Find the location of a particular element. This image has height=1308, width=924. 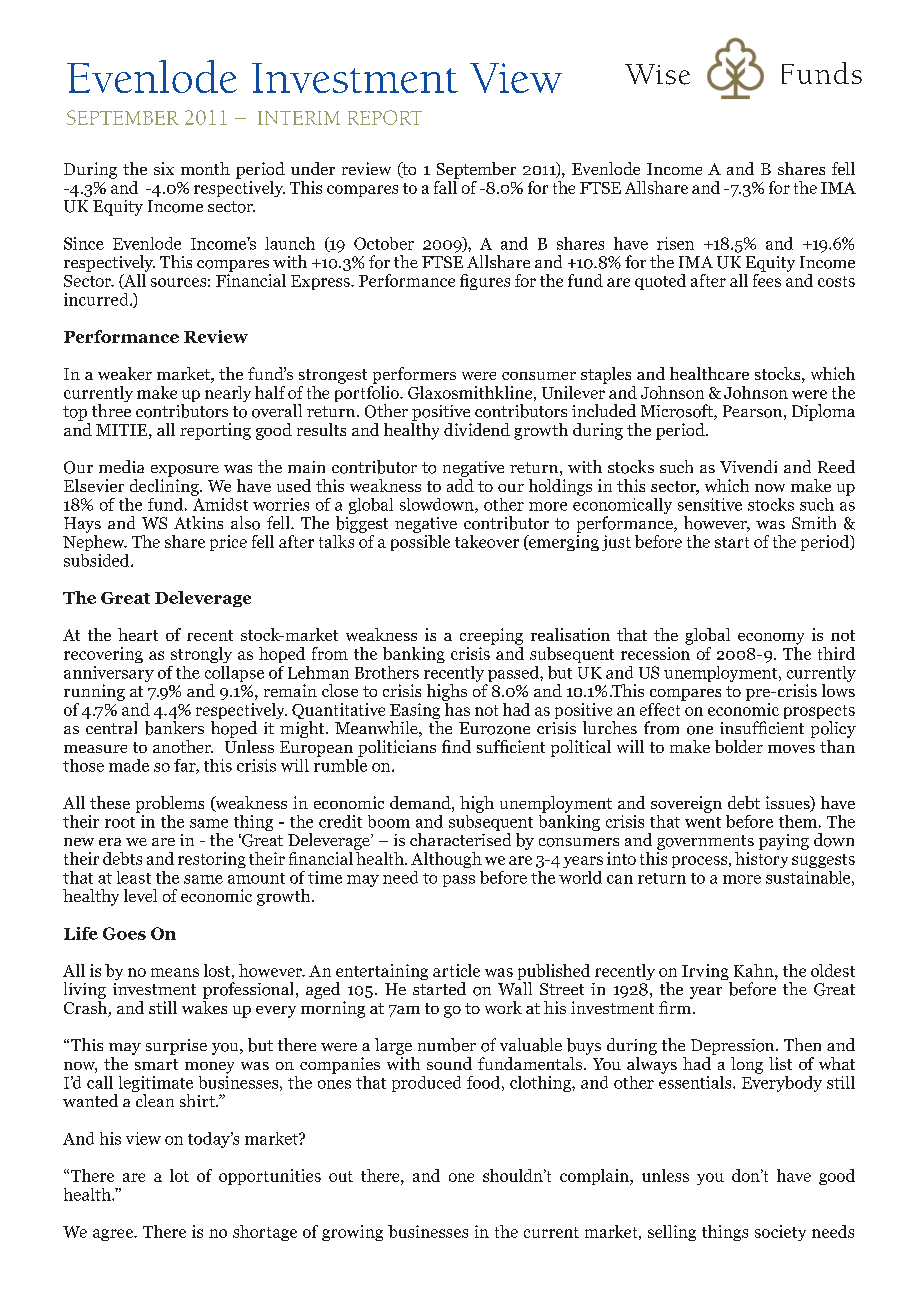

article is located at coordinates (456, 970).
